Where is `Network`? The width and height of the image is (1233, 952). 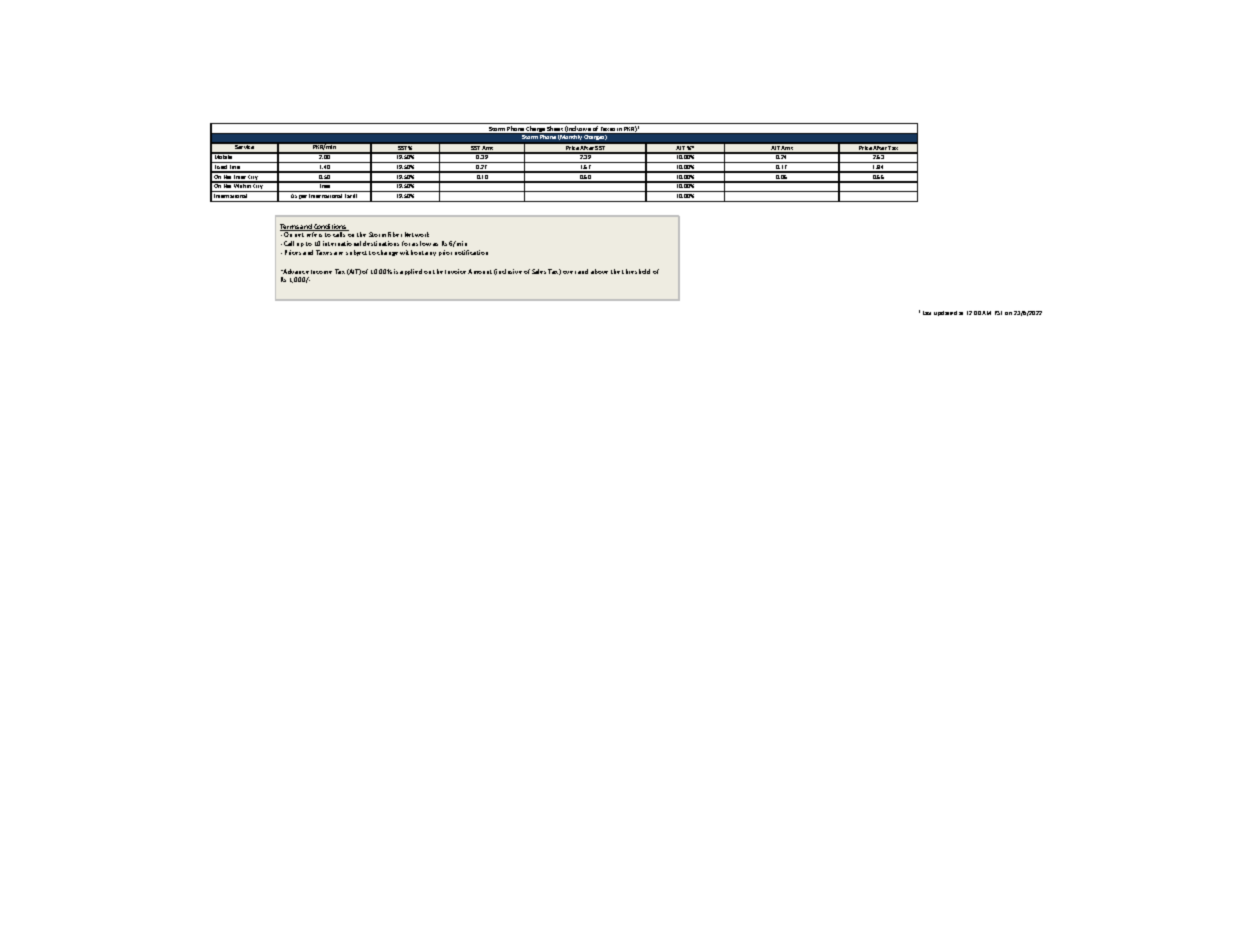
Network is located at coordinates (417, 234).
